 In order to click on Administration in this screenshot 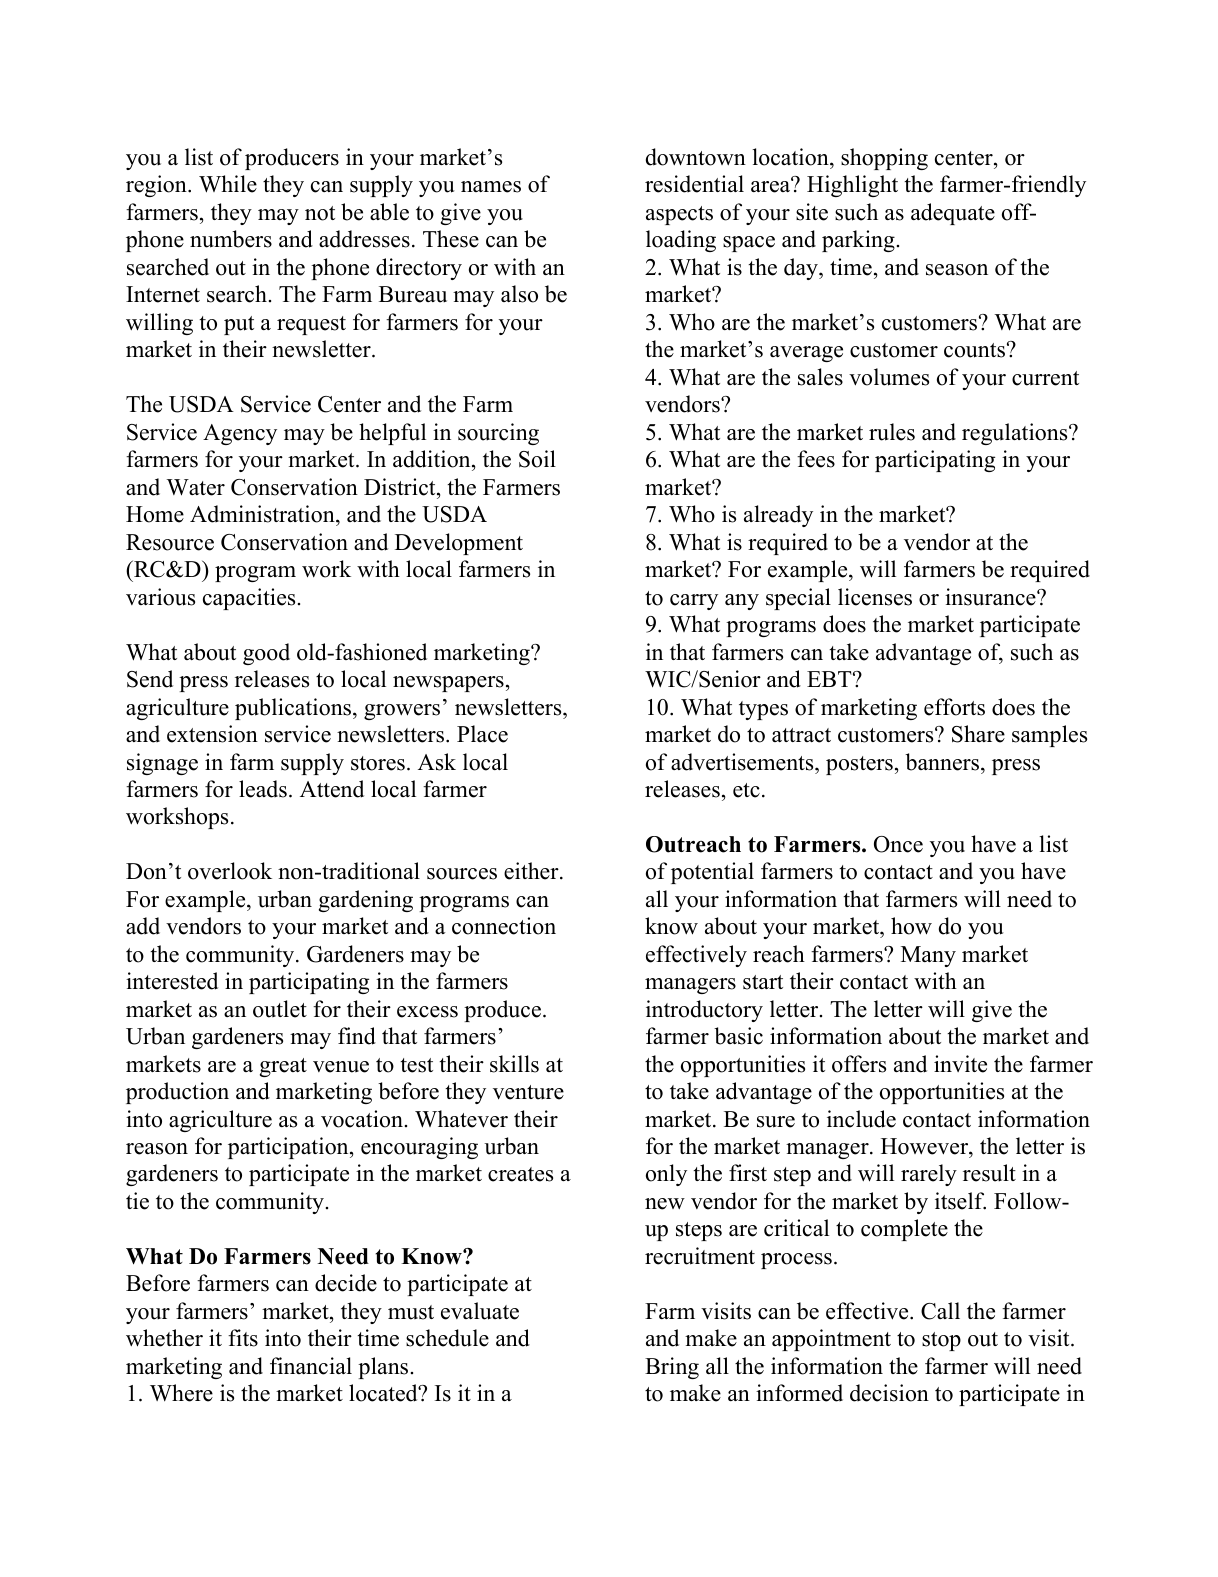, I will do `click(263, 514)`.
